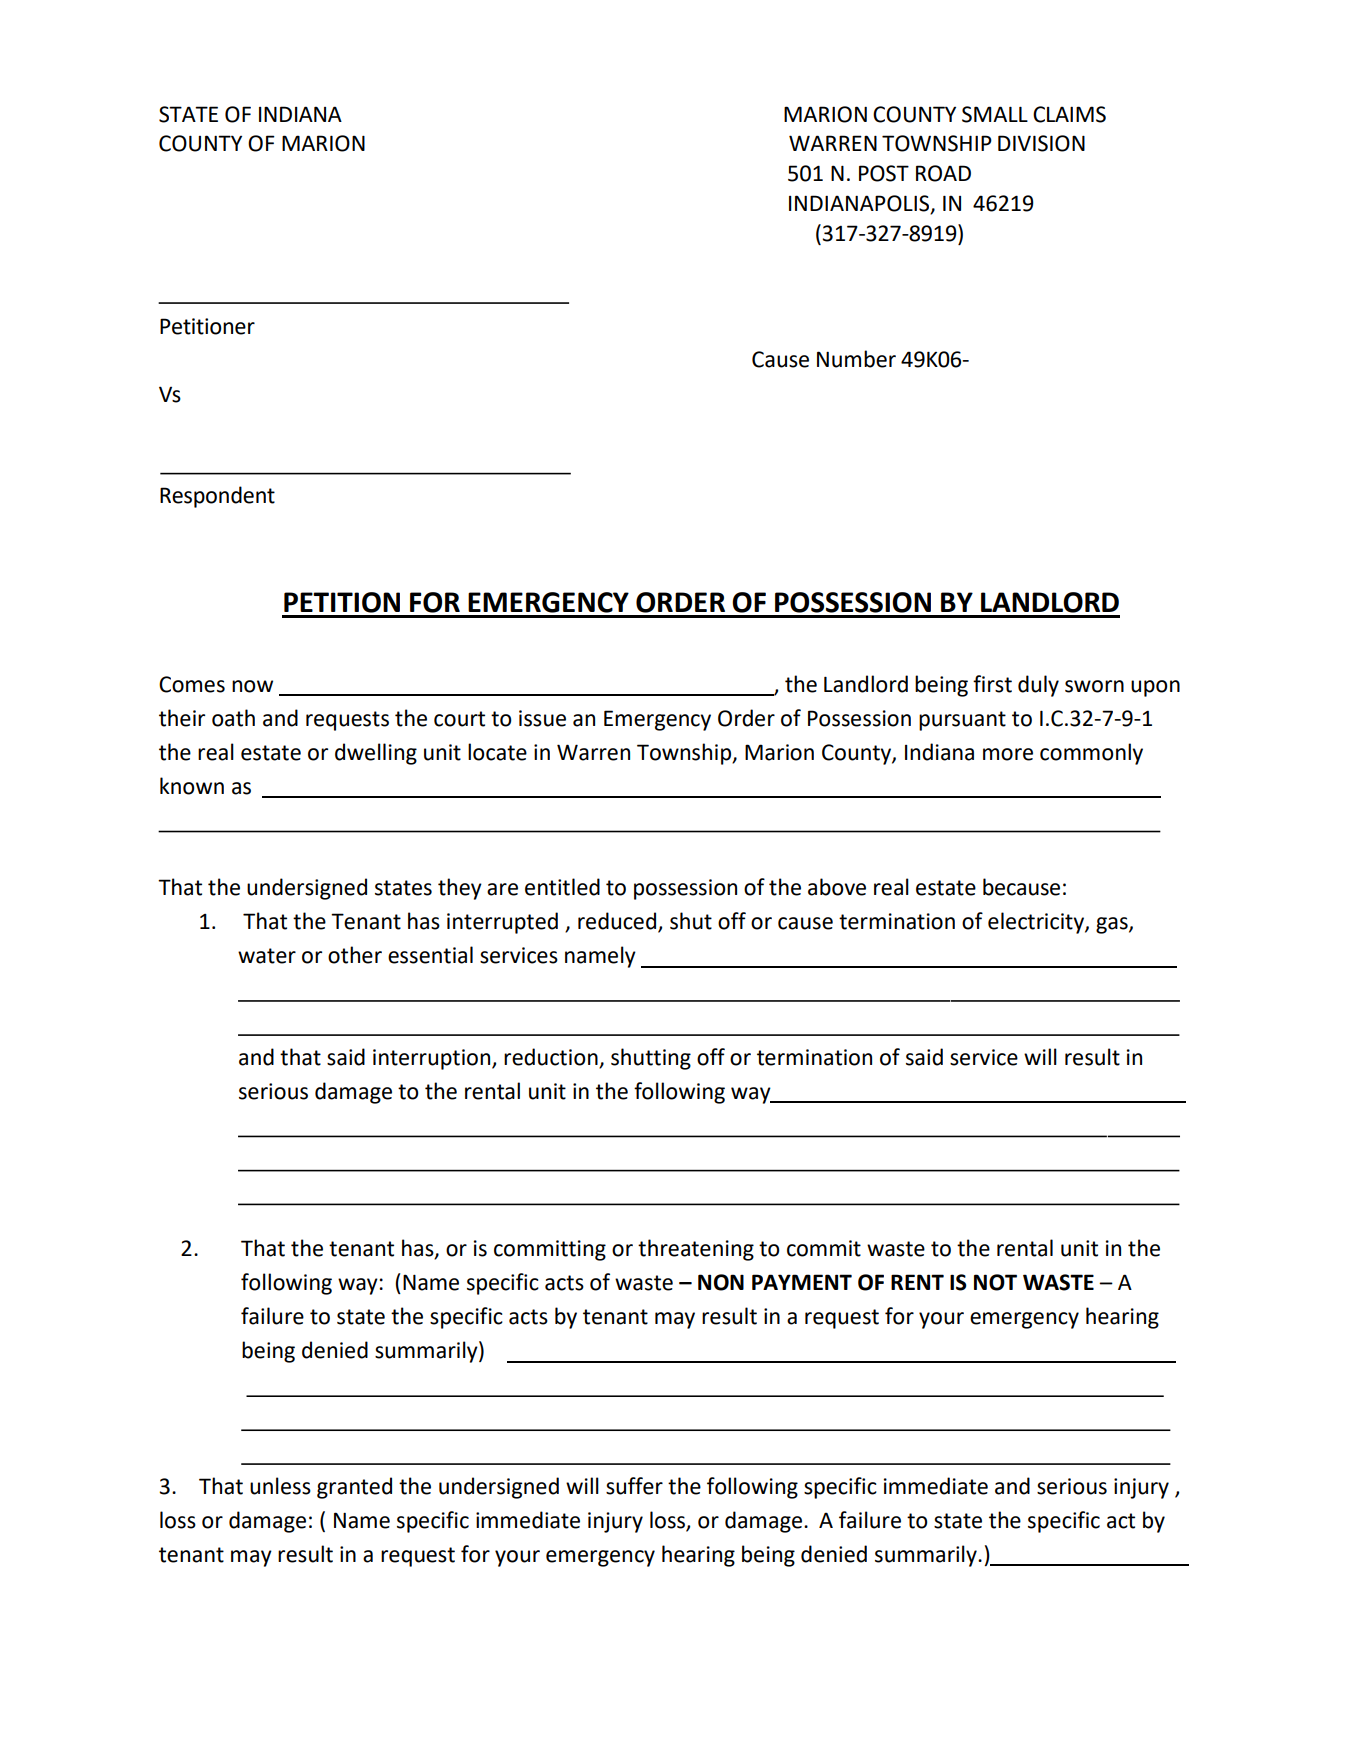 The height and width of the document is (1745, 1349). I want to click on water, so click(267, 956).
